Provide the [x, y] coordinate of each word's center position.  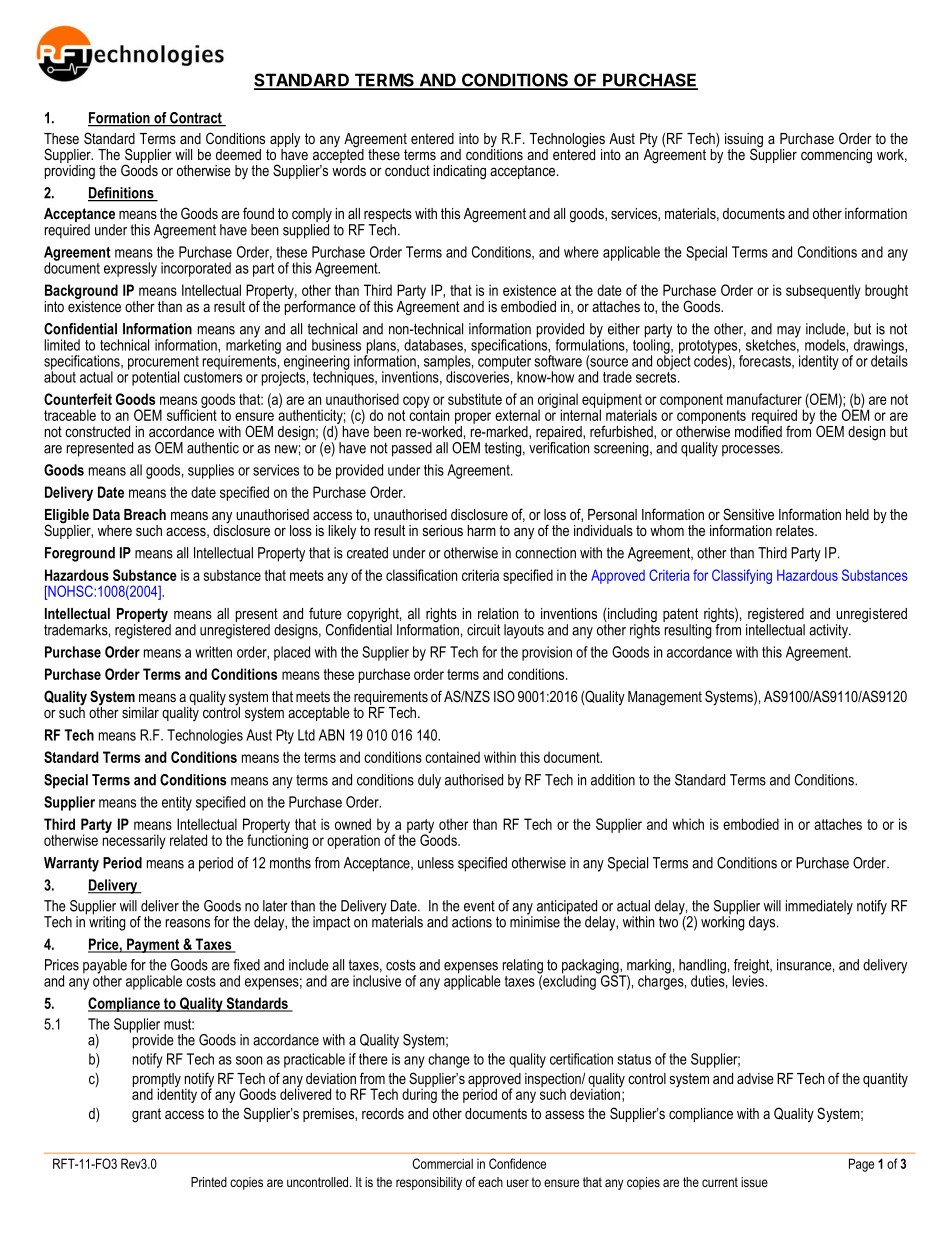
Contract [196, 119]
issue [754, 1182]
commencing [836, 156]
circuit [483, 630]
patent [680, 616]
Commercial [442, 1163]
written [213, 652]
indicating [460, 172]
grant [146, 1115]
